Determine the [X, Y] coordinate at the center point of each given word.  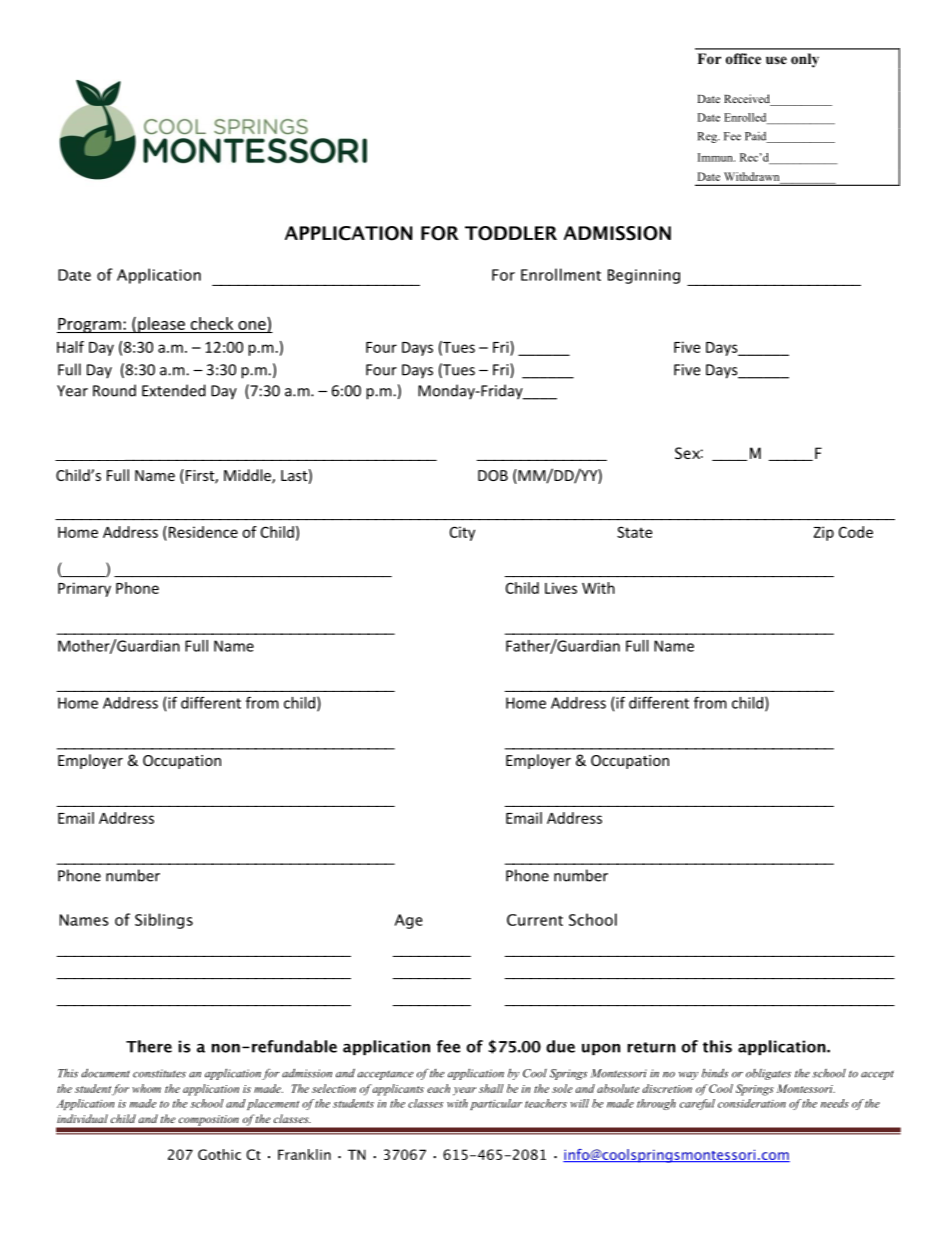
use [776, 60]
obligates [768, 1074]
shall [491, 1088]
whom [146, 1088]
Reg [708, 137]
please [161, 325]
